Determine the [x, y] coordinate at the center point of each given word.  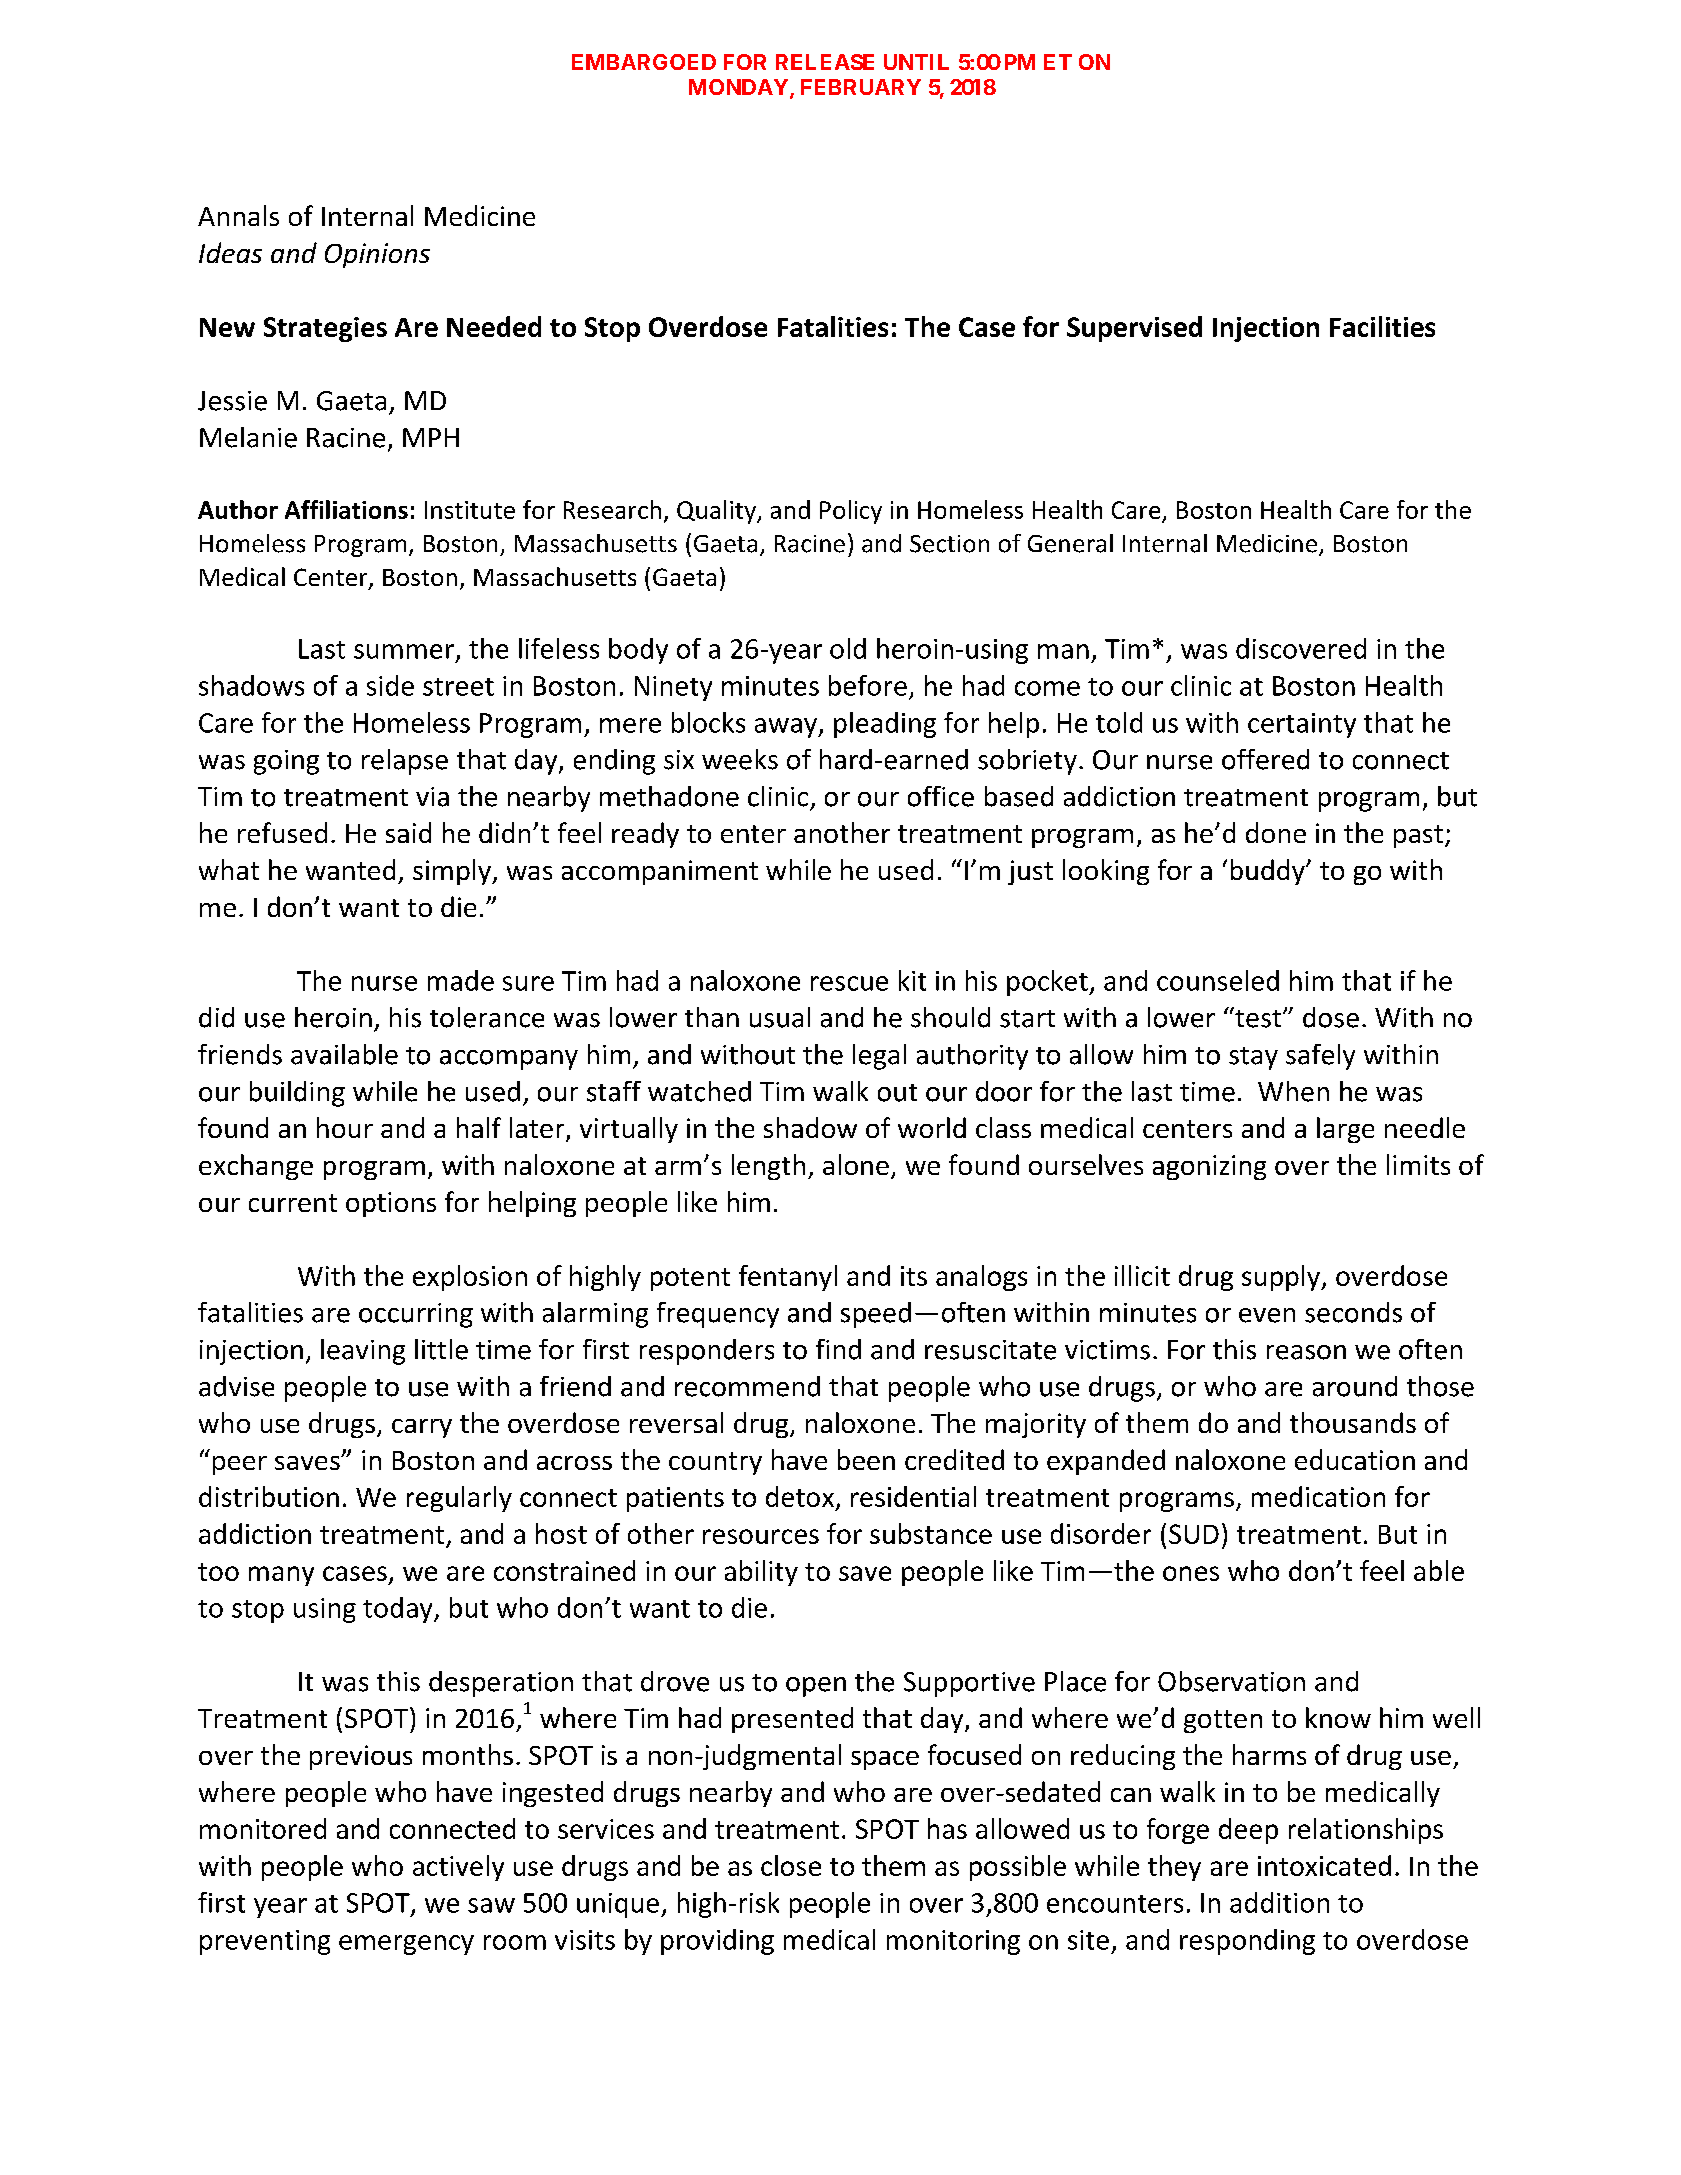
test [1258, 1017]
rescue [849, 983]
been [866, 1459]
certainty [1302, 725]
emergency [406, 1945]
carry [422, 1428]
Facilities [1382, 326]
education [1355, 1459]
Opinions [377, 255]
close [791, 1865]
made [461, 980]
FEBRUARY [861, 87]
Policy [851, 512]
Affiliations [346, 509]
